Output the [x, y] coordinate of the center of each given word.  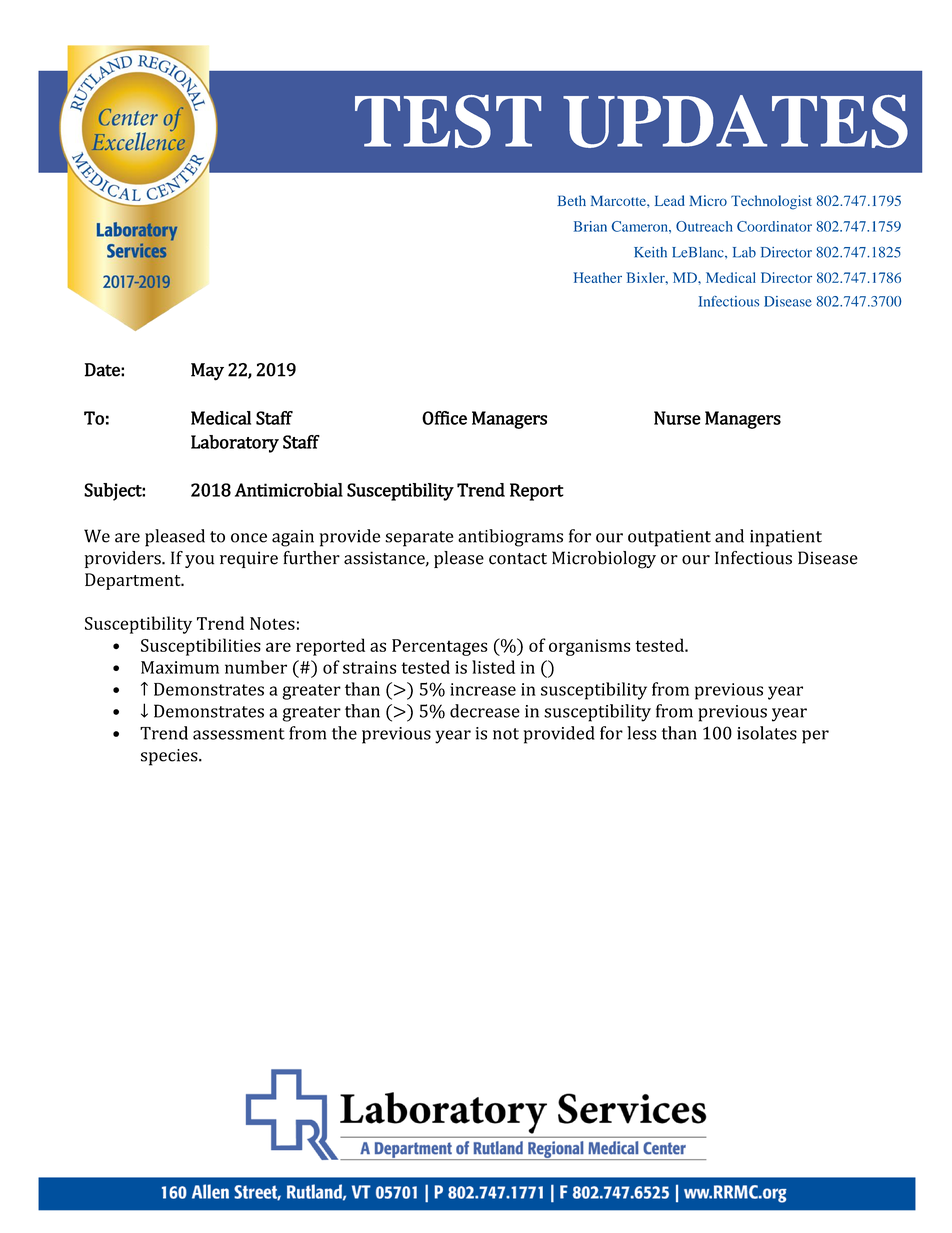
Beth [571, 200]
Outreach [704, 226]
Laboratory [235, 444]
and [729, 536]
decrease [485, 711]
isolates [767, 733]
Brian [590, 226]
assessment [239, 734]
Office [444, 418]
